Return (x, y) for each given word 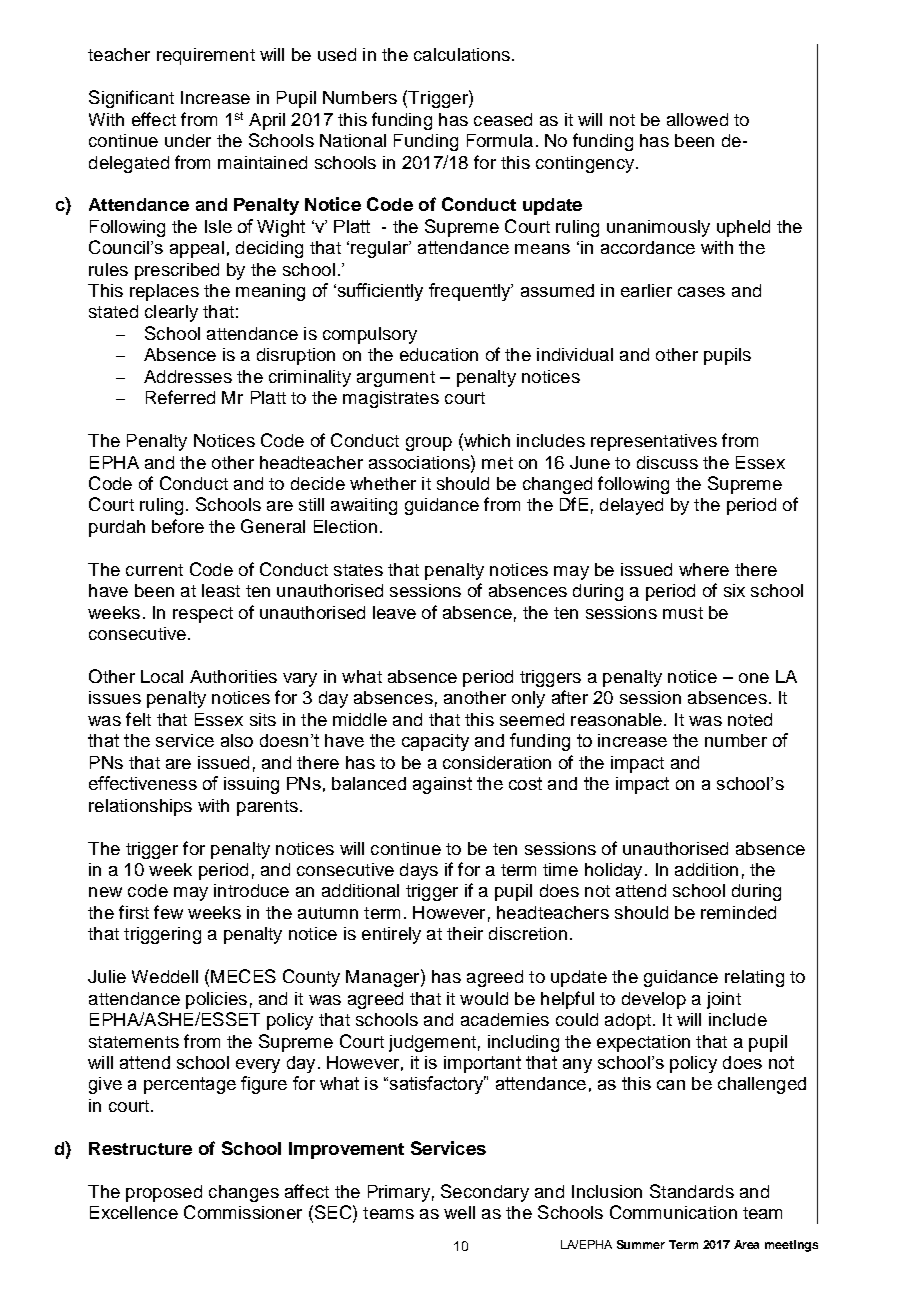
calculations (462, 54)
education (439, 354)
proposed (164, 1193)
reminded (738, 912)
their (465, 933)
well (459, 1212)
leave (394, 612)
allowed (697, 119)
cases (701, 292)
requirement (206, 56)
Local (162, 676)
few (168, 912)
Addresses (188, 376)
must (683, 613)
